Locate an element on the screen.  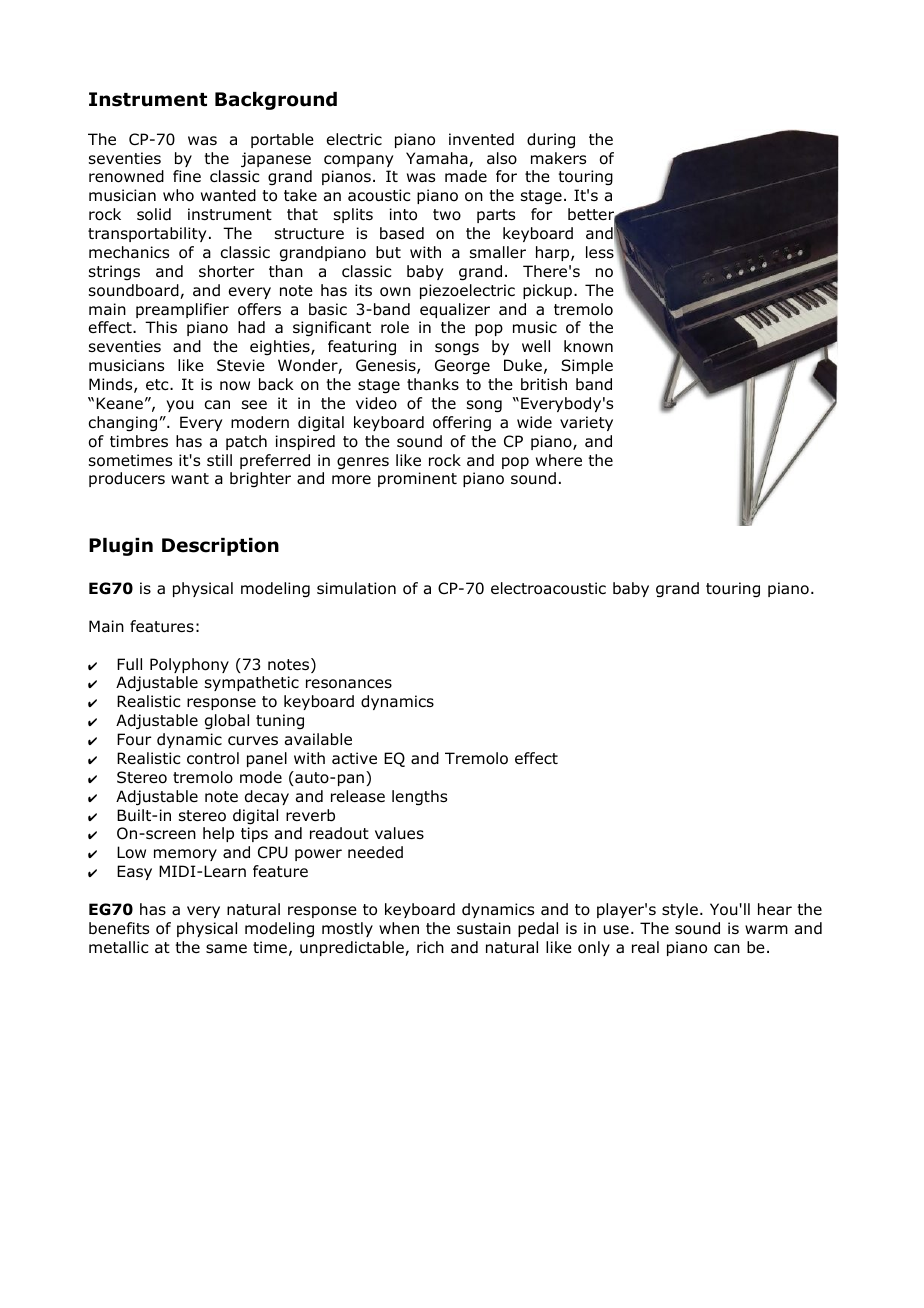
active is located at coordinates (354, 758).
